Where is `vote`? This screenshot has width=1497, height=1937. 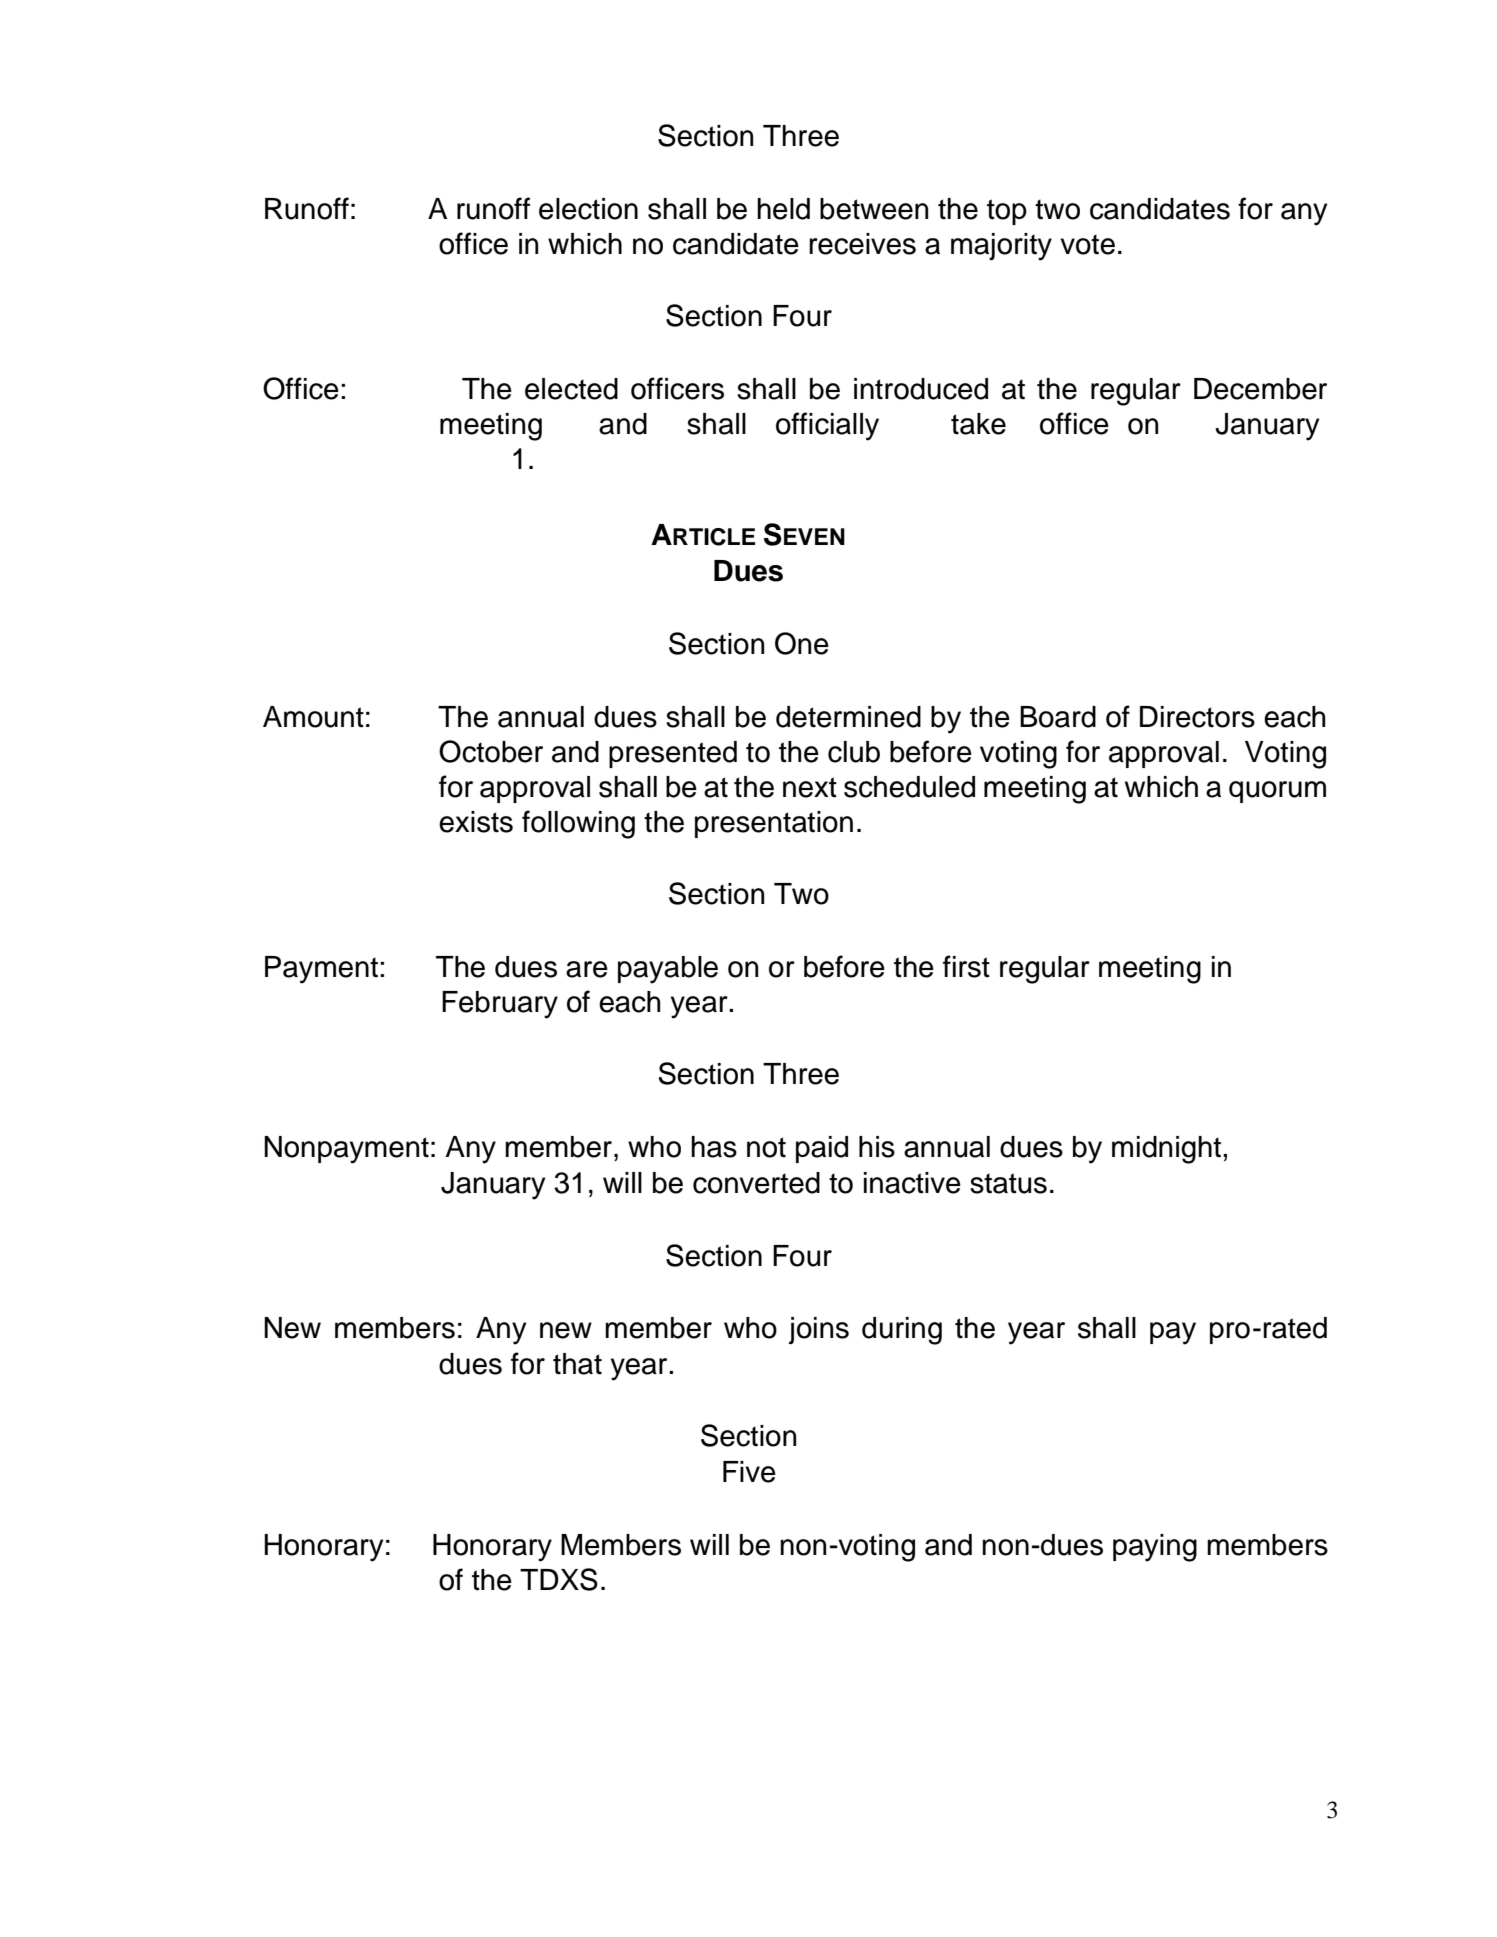
vote is located at coordinates (1087, 244).
